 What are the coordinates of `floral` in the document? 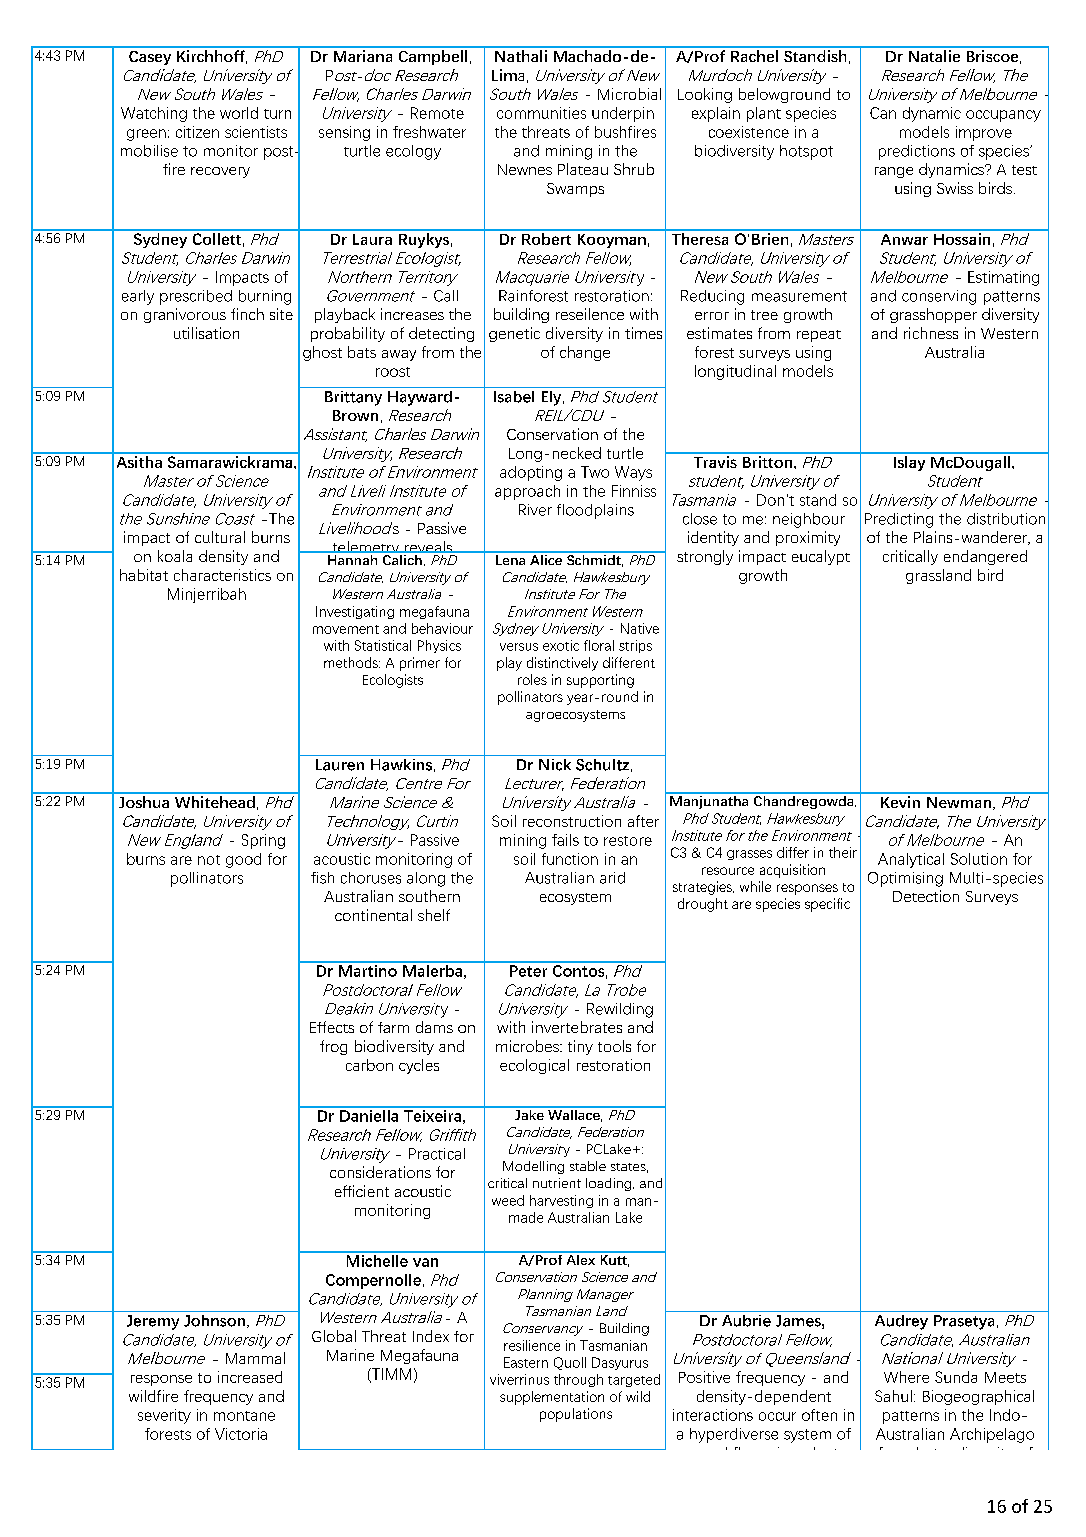 It's located at (599, 645).
